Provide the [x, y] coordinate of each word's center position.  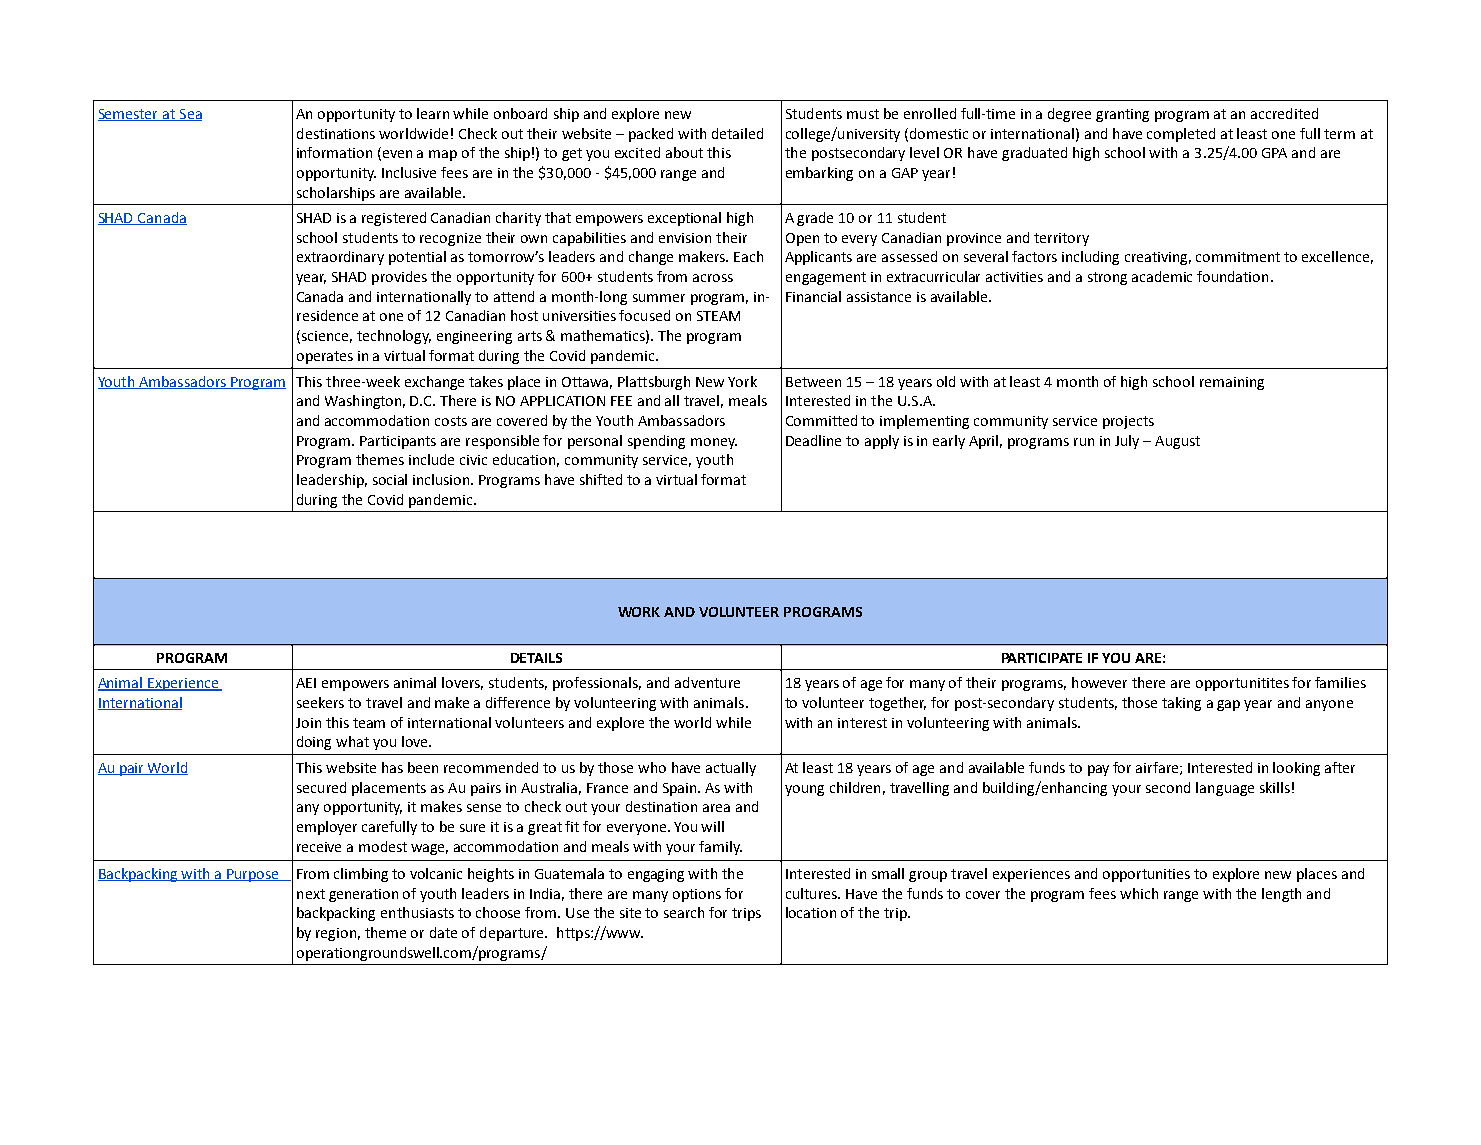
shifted [601, 479]
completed [1181, 135]
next [311, 894]
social [390, 479]
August [1177, 442]
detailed [737, 133]
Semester [129, 115]
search [684, 912]
